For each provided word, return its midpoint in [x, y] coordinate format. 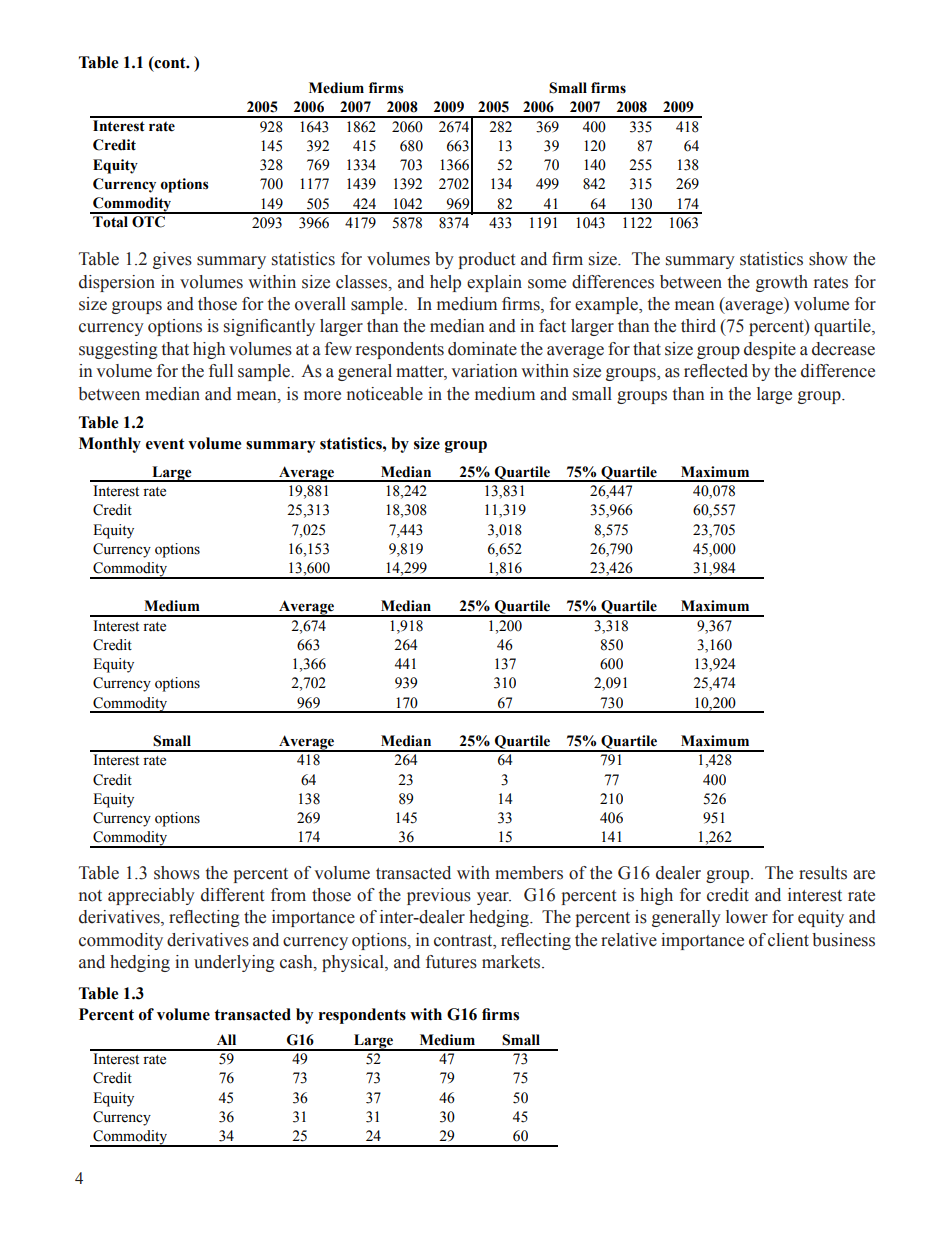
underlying [234, 963]
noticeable [385, 394]
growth [782, 283]
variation [484, 371]
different [232, 895]
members [529, 873]
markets [512, 962]
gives [172, 260]
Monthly [110, 445]
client [788, 940]
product [486, 260]
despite [770, 350]
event [165, 444]
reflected [716, 371]
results [823, 873]
